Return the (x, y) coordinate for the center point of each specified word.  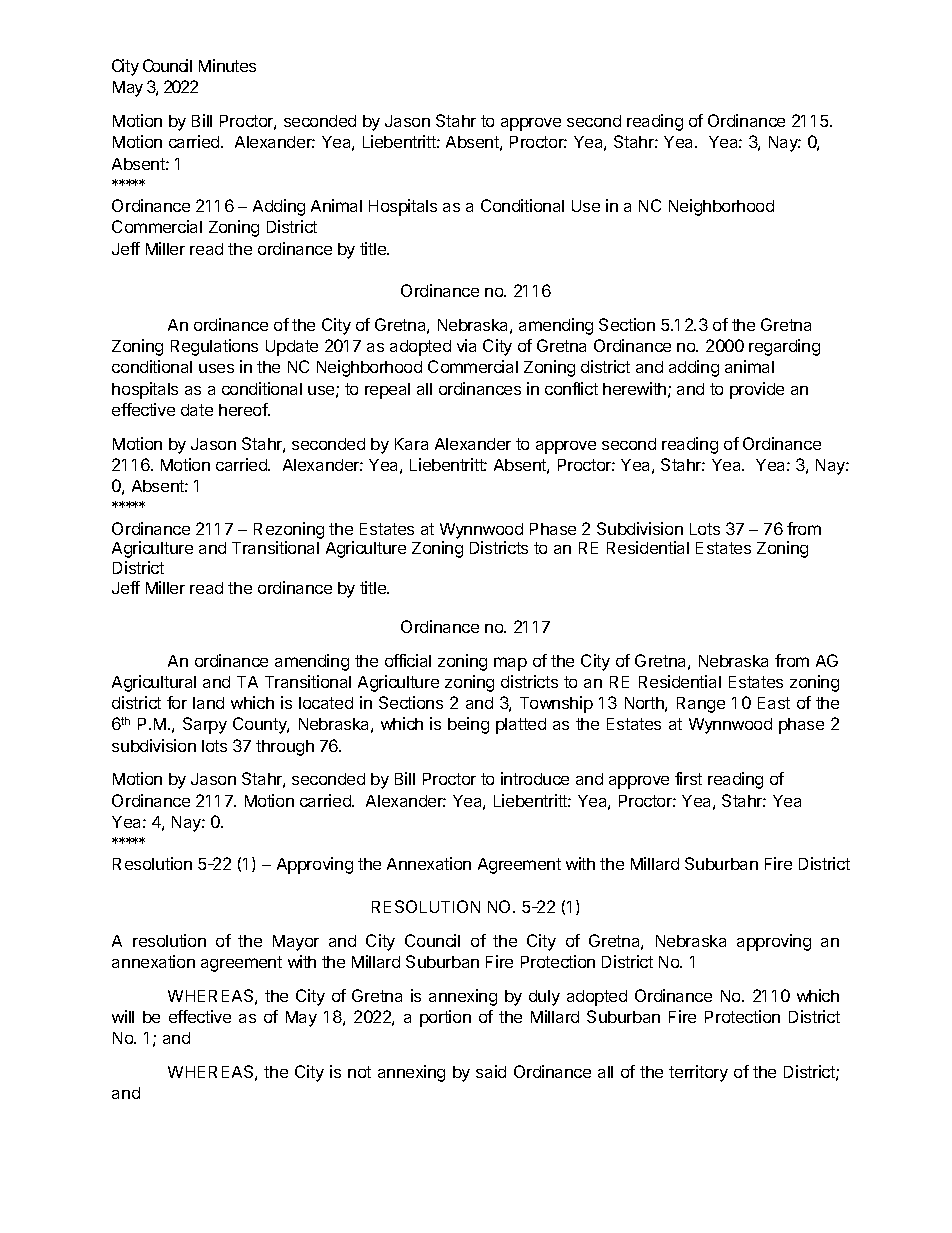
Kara (411, 444)
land (208, 703)
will (123, 1016)
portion (445, 1018)
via (466, 345)
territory (698, 1073)
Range (701, 705)
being (468, 725)
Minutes (227, 65)
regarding (784, 347)
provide (757, 390)
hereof (244, 409)
